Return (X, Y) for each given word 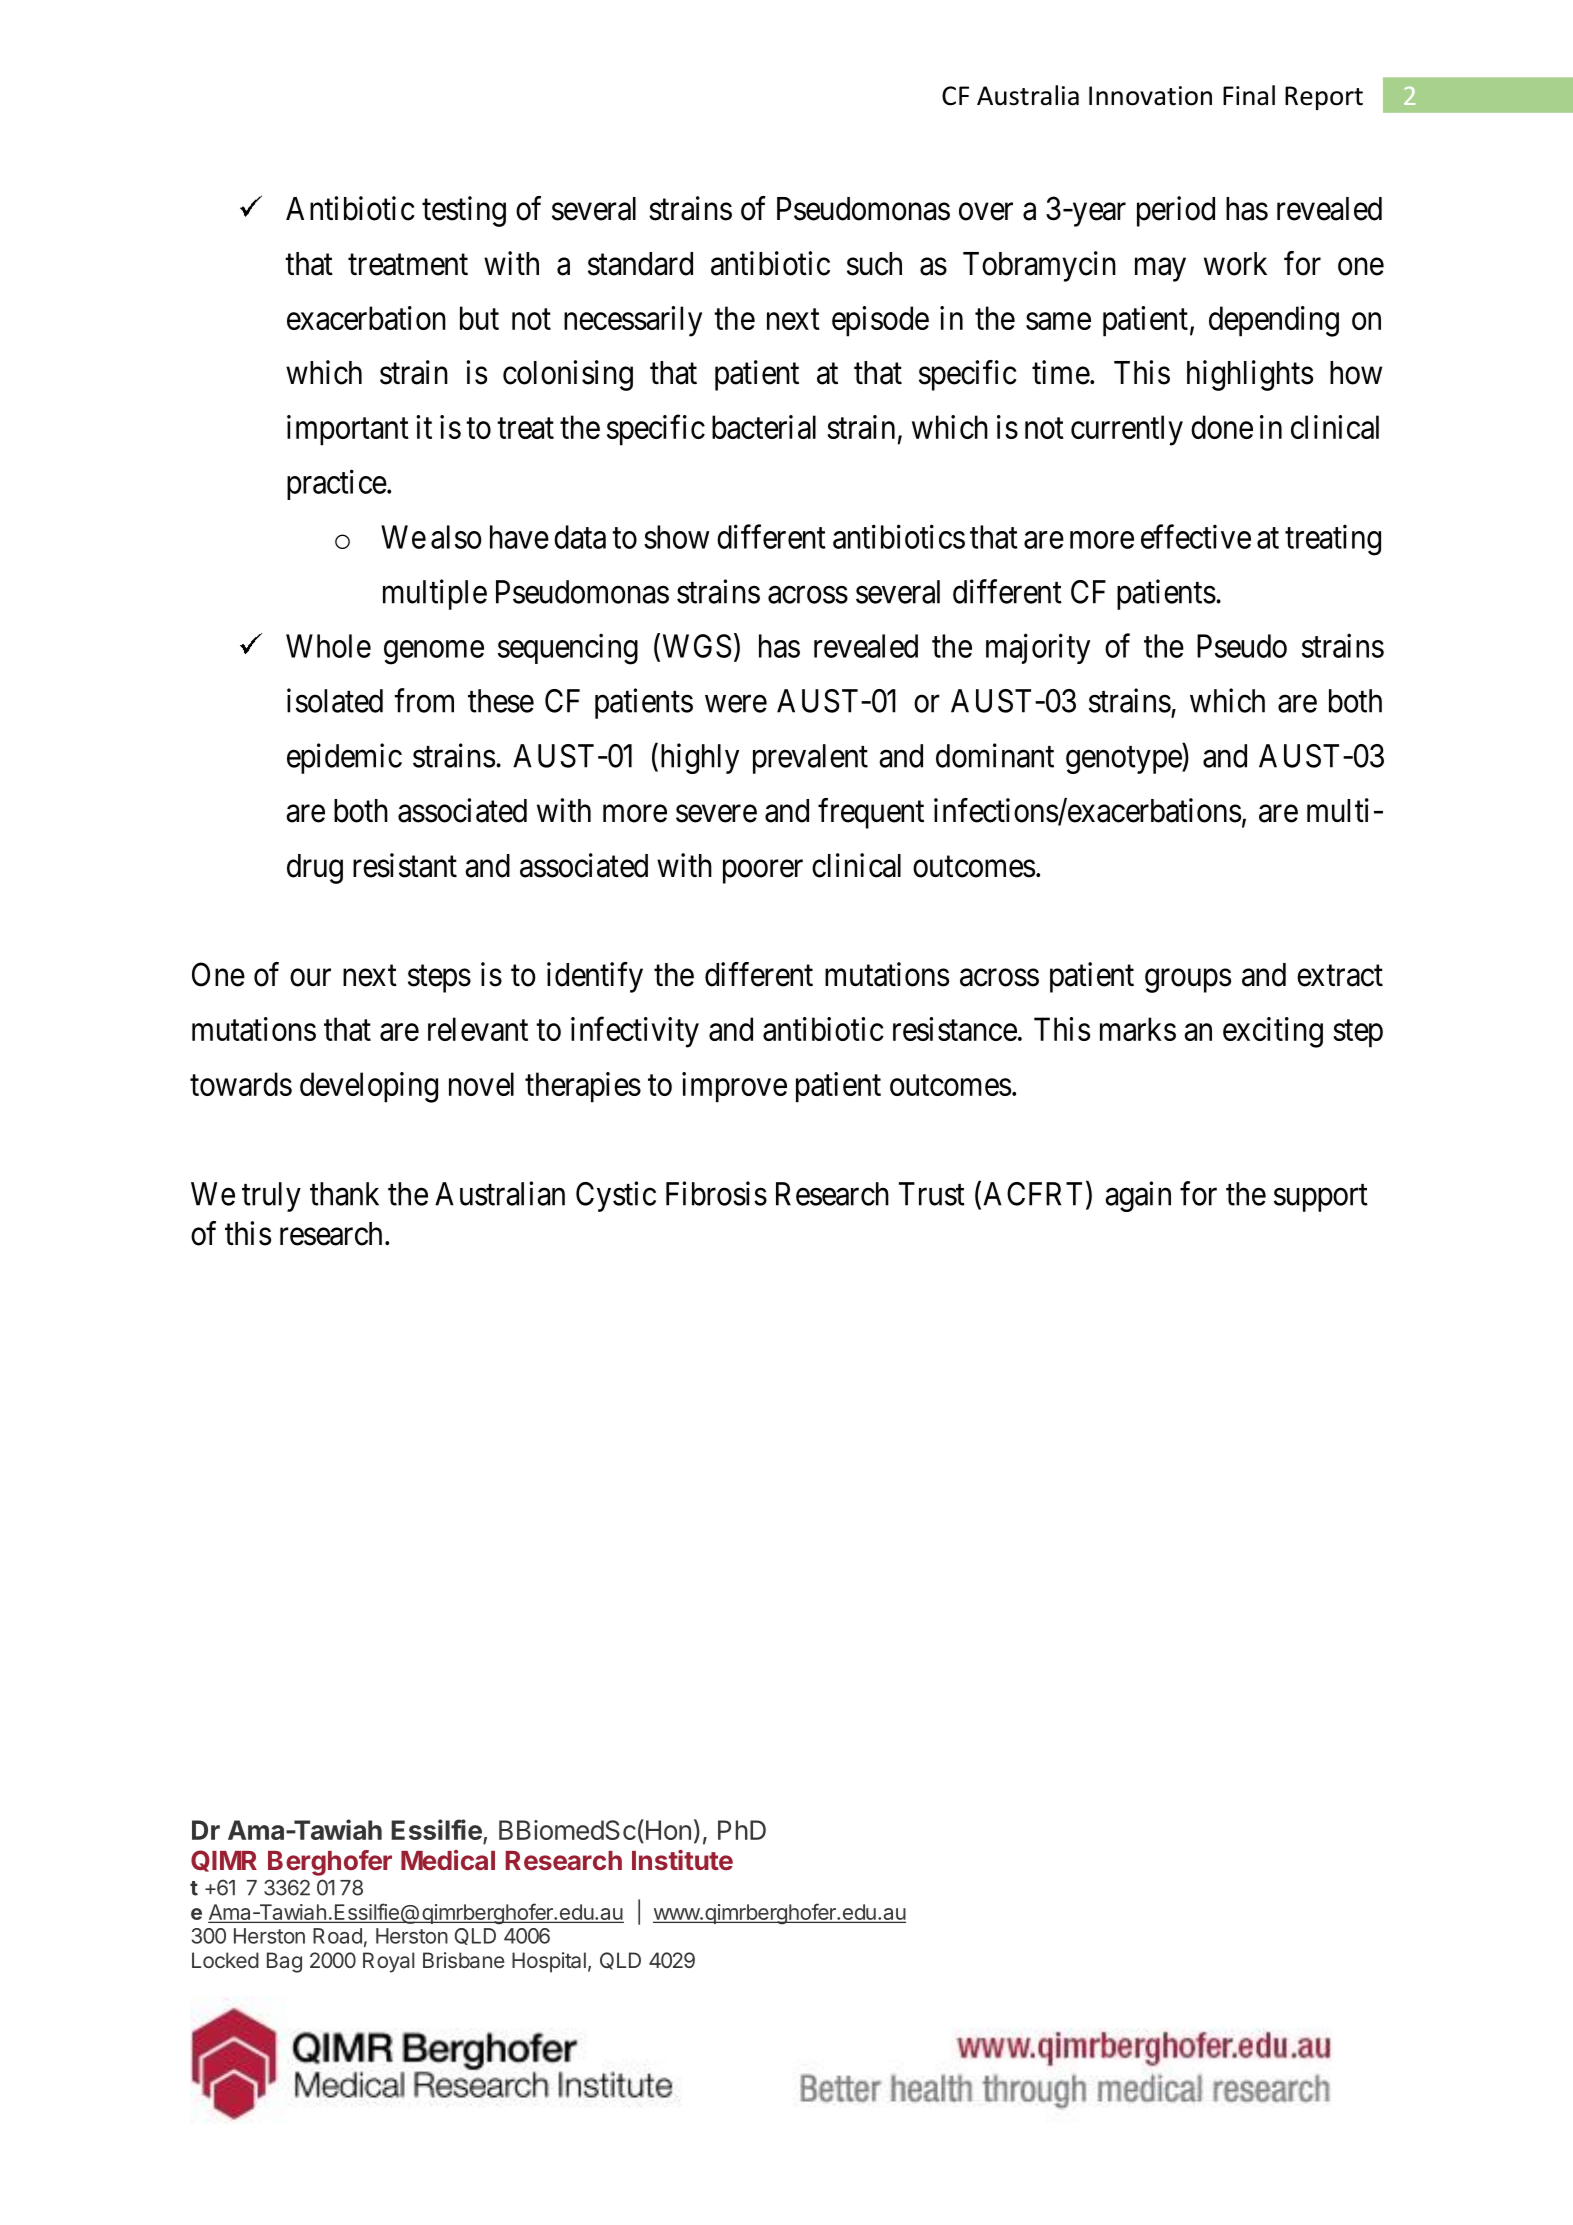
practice (337, 484)
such (874, 264)
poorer (763, 872)
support (1321, 1198)
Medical (448, 1860)
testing (464, 211)
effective (1196, 536)
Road (337, 1936)
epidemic (344, 758)
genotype (1124, 760)
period (1176, 211)
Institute (682, 1860)
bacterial (764, 427)
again (1138, 1196)
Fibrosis (716, 1193)
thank (344, 1194)
